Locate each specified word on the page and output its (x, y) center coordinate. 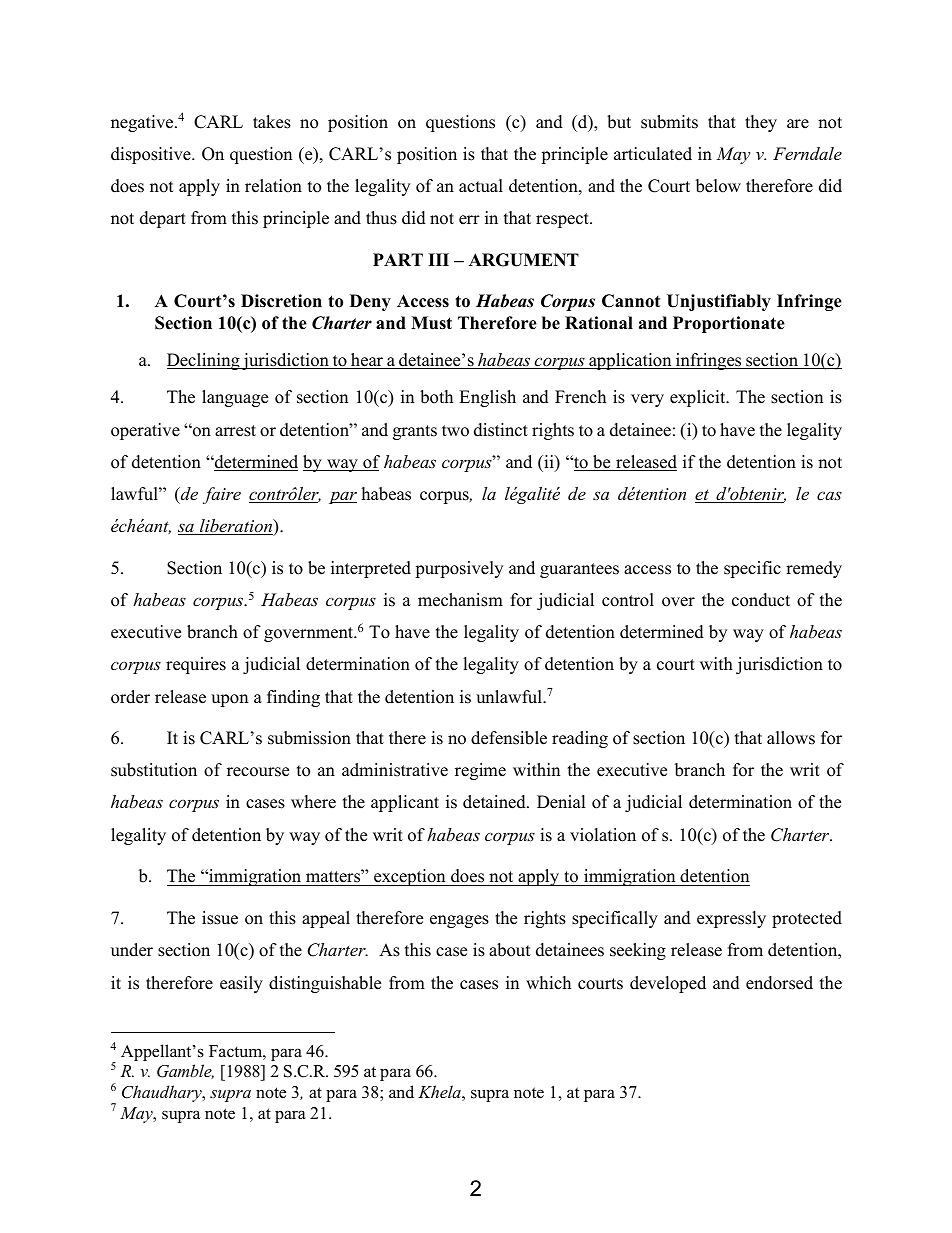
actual (481, 186)
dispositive (152, 155)
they (761, 123)
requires (196, 665)
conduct (761, 600)
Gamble (185, 1071)
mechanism (460, 600)
